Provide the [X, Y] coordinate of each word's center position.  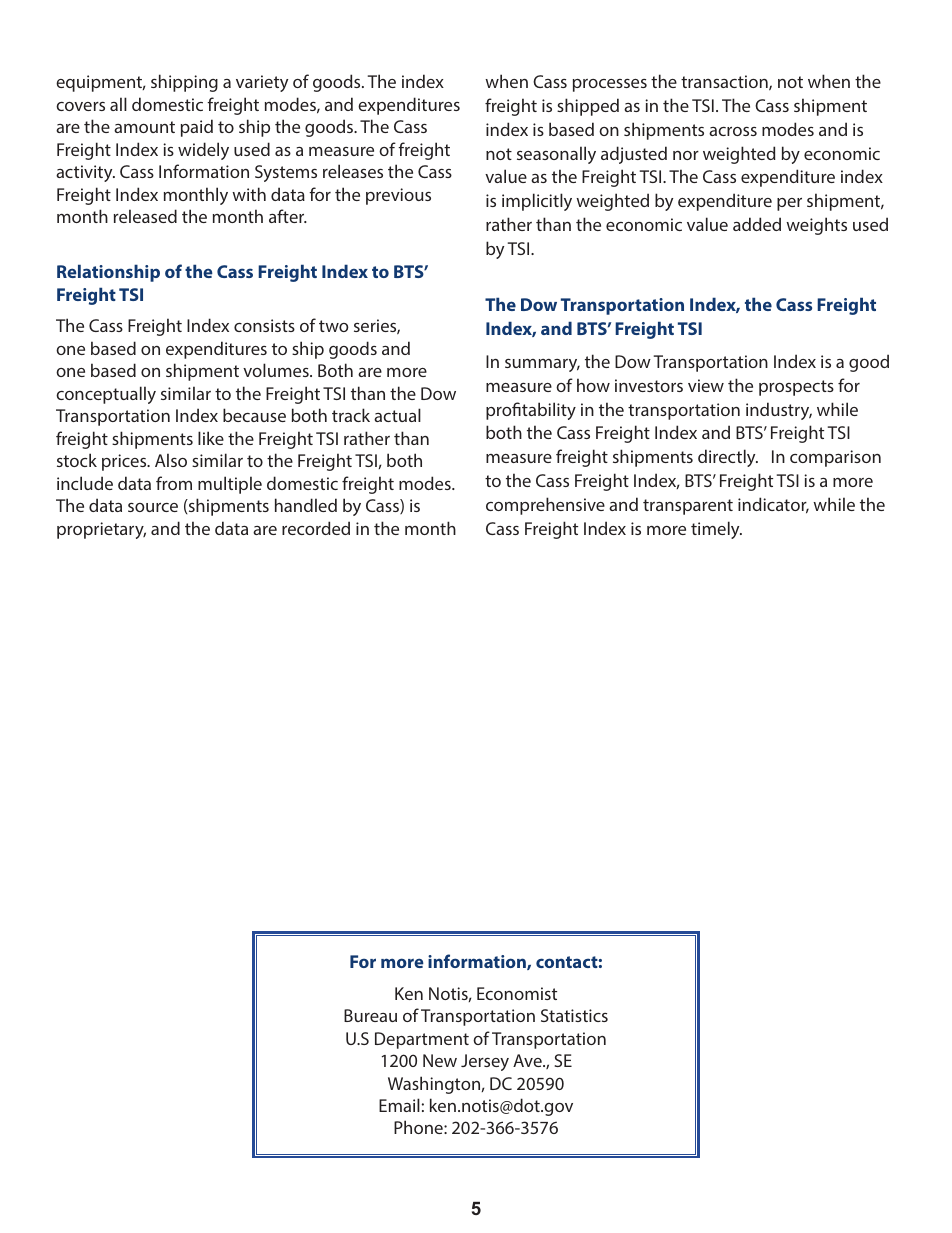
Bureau [370, 1015]
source [153, 507]
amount [144, 127]
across [733, 131]
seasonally [556, 155]
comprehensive [545, 506]
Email [399, 1105]
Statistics [574, 1015]
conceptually [106, 395]
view [706, 385]
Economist [517, 993]
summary [542, 365]
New [440, 1060]
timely [716, 530]
